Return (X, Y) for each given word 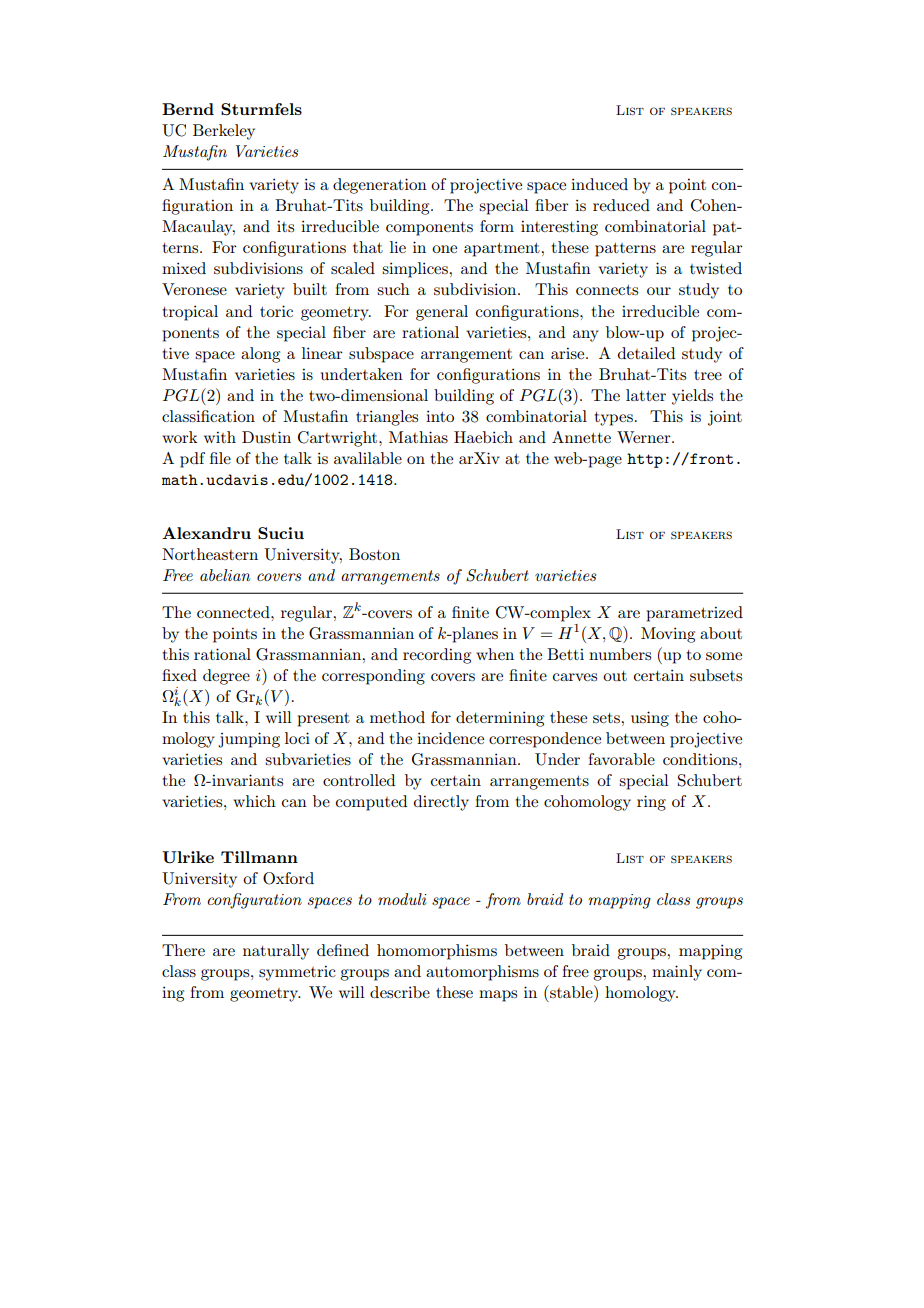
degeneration (380, 186)
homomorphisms (437, 952)
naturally (276, 952)
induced (599, 184)
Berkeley (224, 132)
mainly (677, 973)
